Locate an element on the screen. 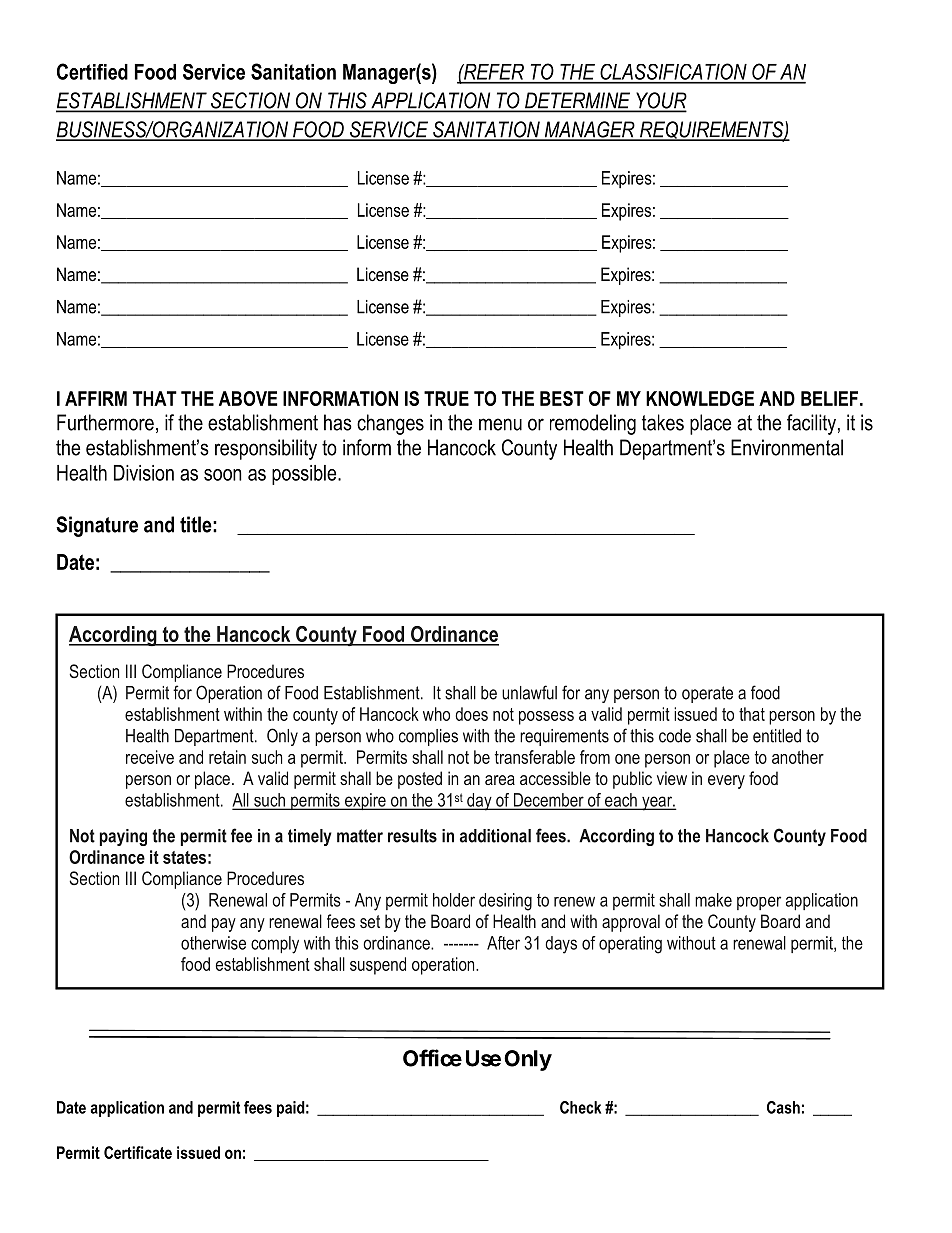 This screenshot has height=1233, width=952. Certified is located at coordinates (92, 71).
